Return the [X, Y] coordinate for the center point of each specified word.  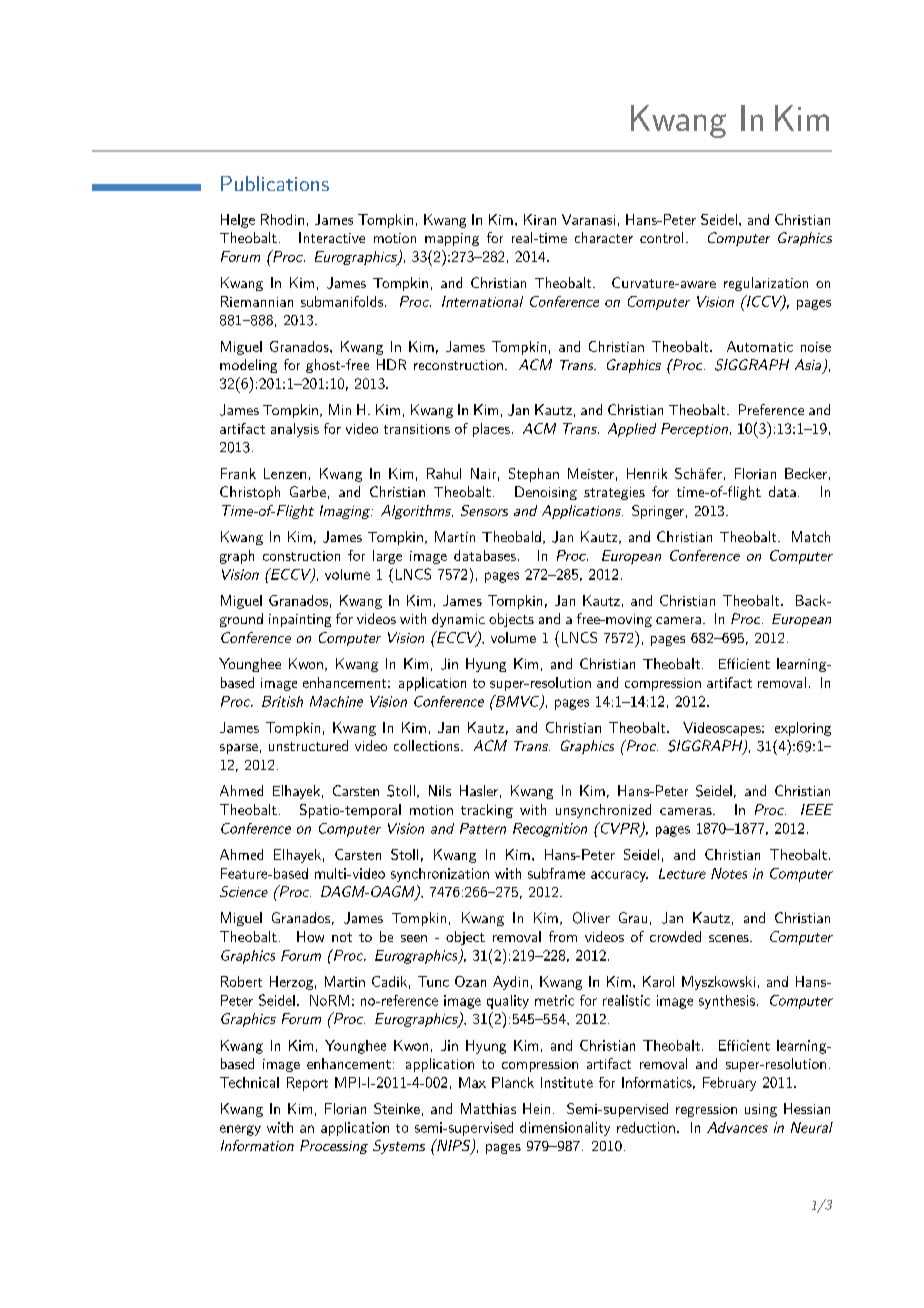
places [491, 430]
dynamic [458, 620]
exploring [803, 729]
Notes [729, 873]
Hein [536, 1108]
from [563, 936]
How [310, 936]
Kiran [540, 219]
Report [307, 1084]
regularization [766, 284]
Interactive [332, 237]
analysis [295, 430]
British [282, 701]
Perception [694, 430]
